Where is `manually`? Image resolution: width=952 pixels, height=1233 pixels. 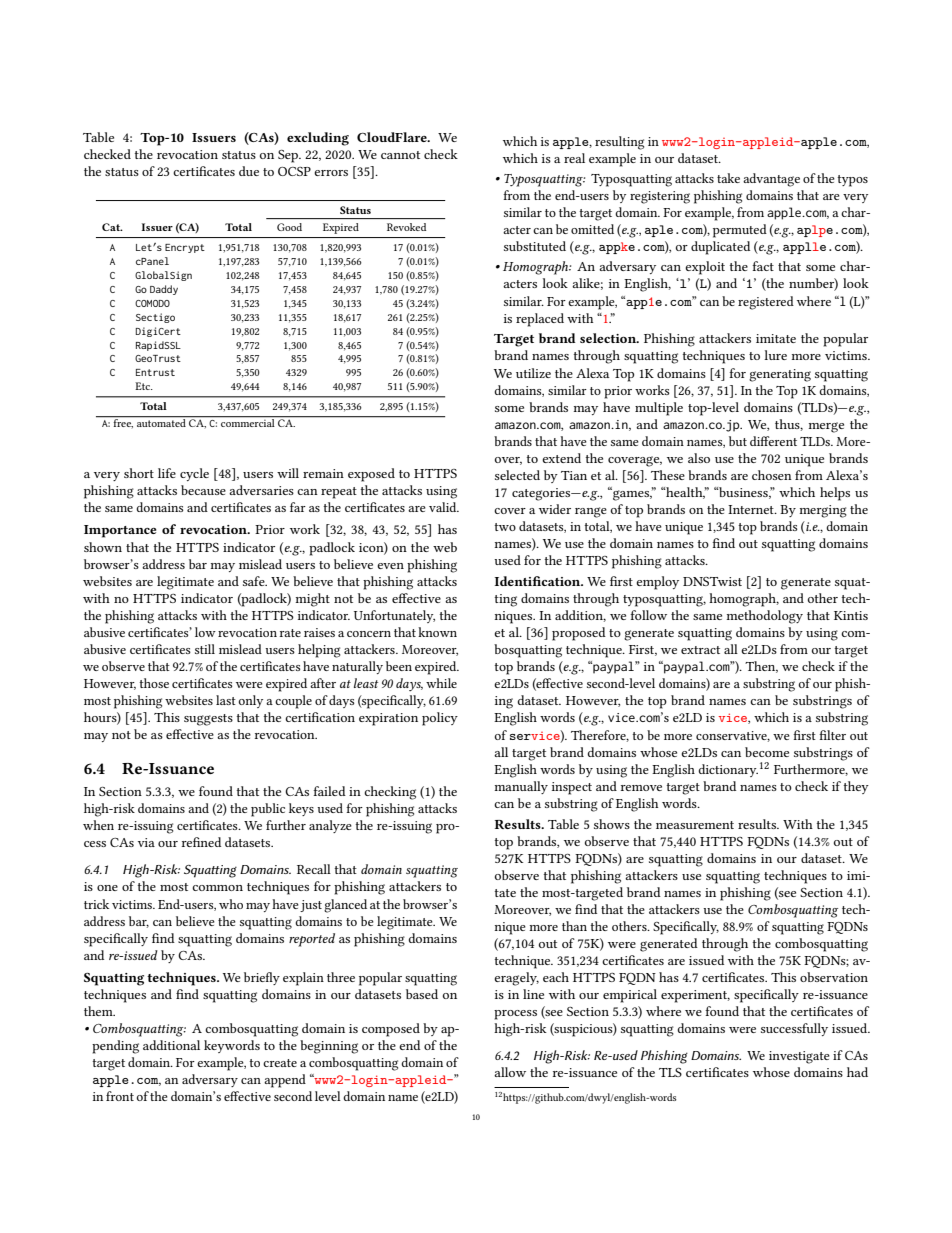
manually is located at coordinates (521, 787).
